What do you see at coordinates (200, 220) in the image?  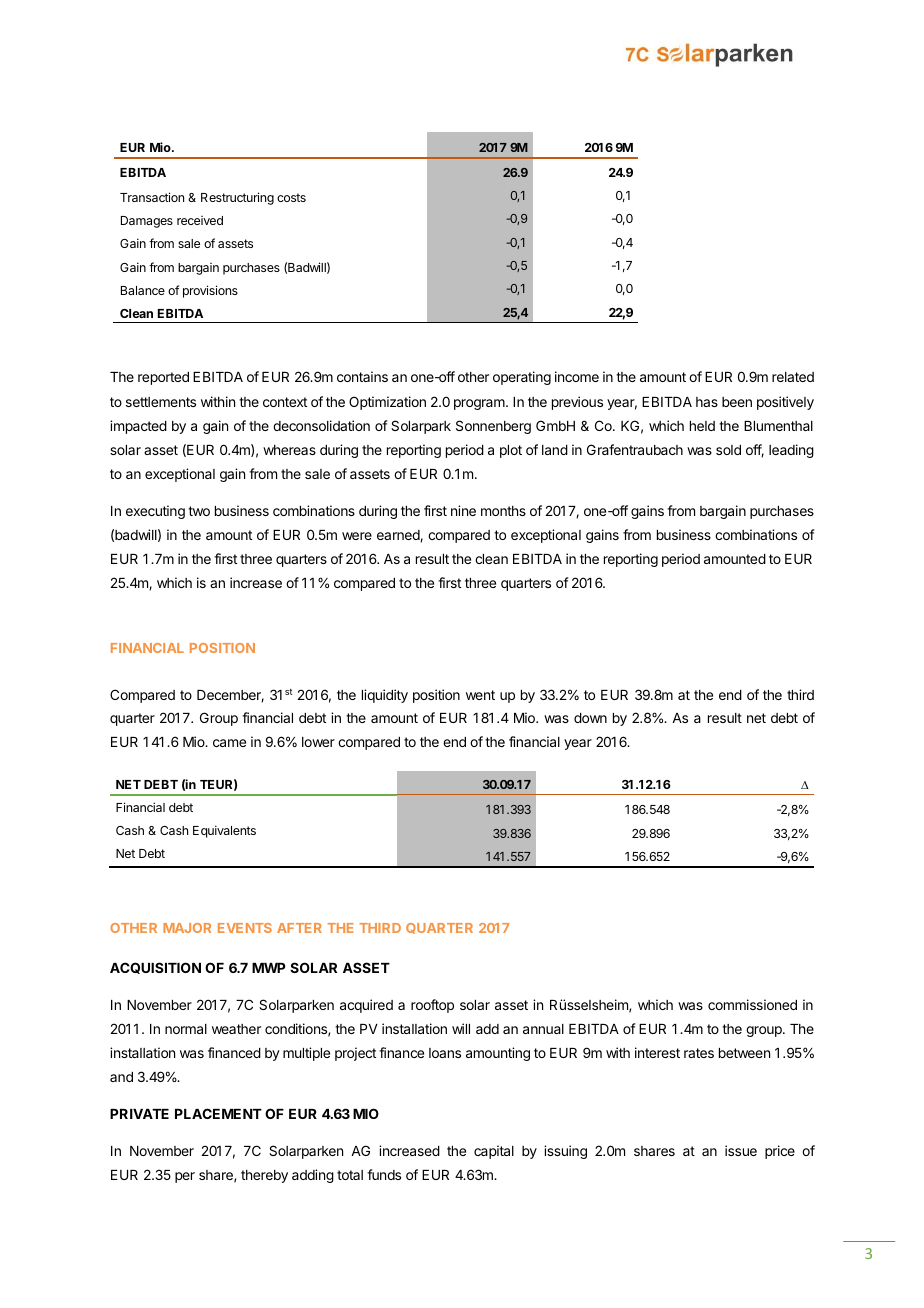 I see `received` at bounding box center [200, 220].
